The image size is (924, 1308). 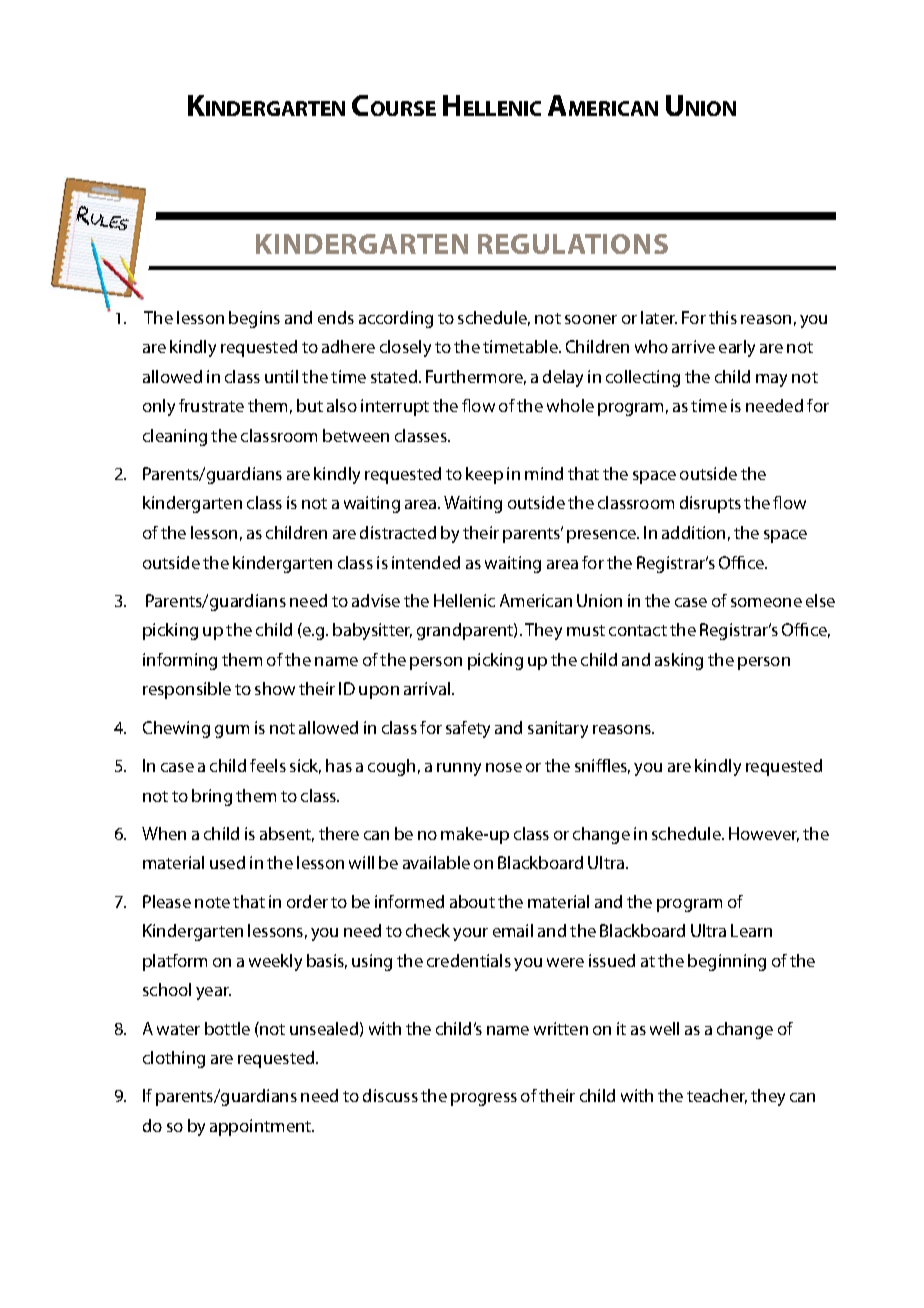 I want to click on this, so click(x=723, y=317).
